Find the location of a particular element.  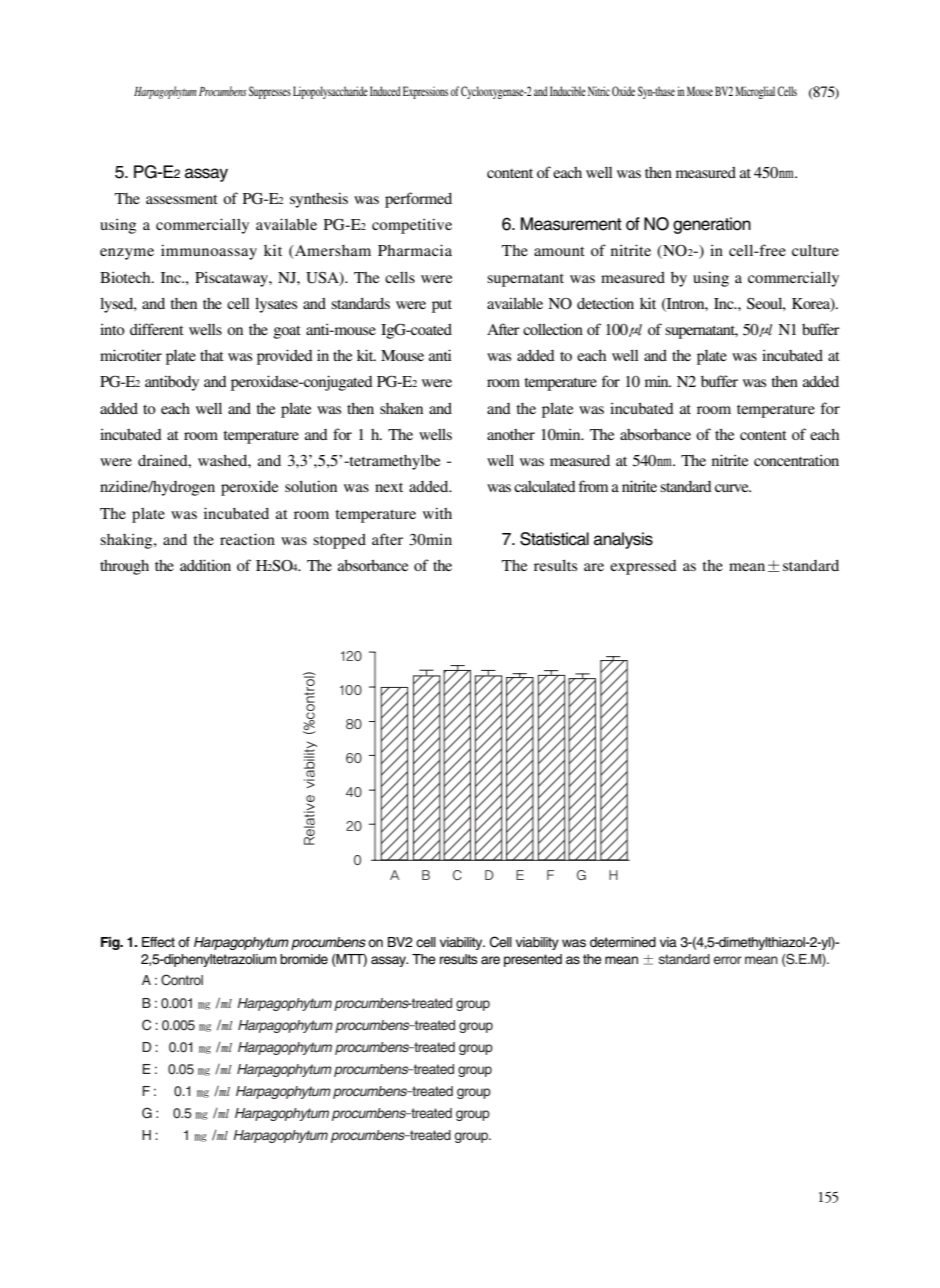

presented is located at coordinates (533, 960).
